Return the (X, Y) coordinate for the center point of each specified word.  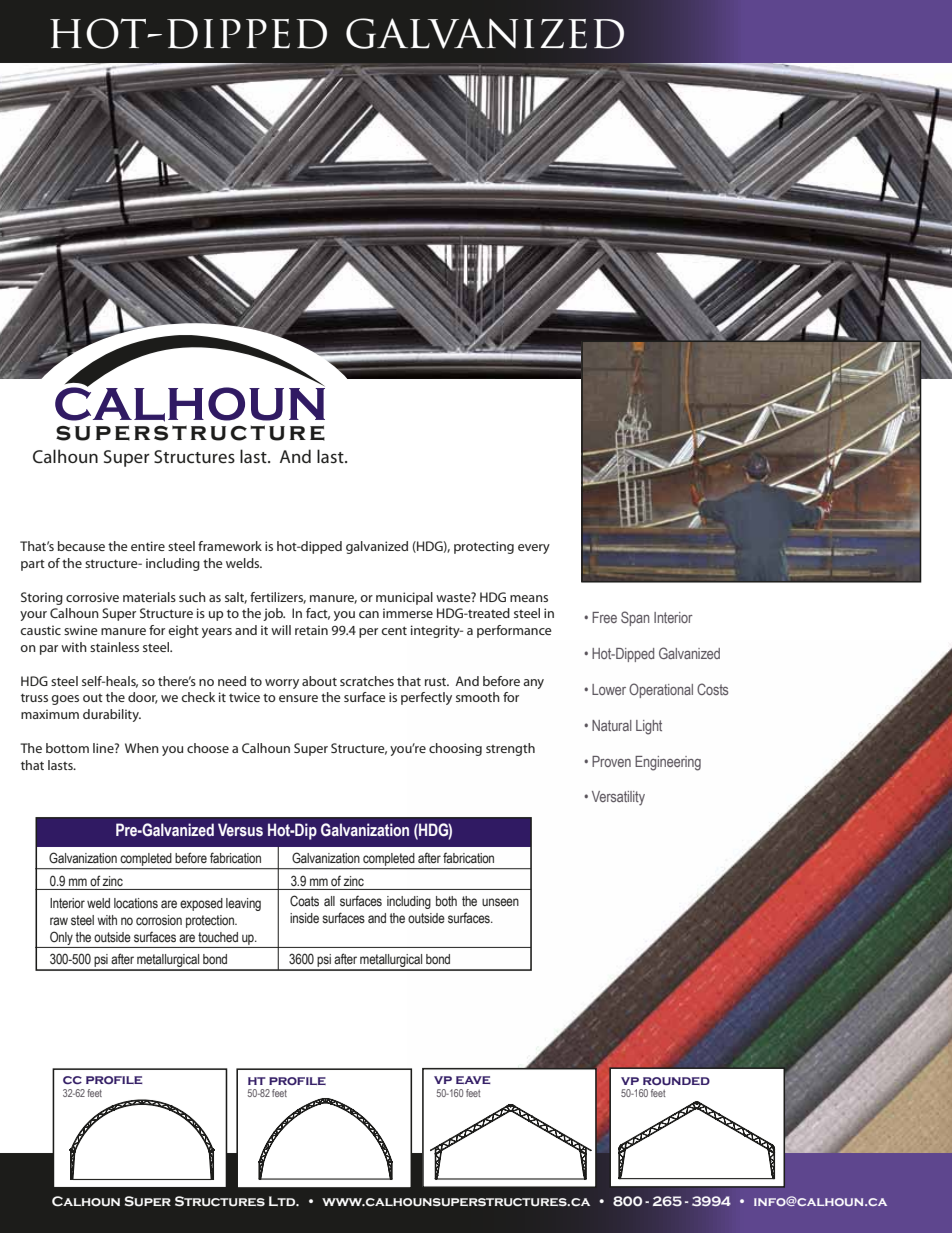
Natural (612, 725)
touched (218, 937)
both (446, 901)
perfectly (426, 698)
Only (61, 938)
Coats (304, 901)
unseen (500, 902)
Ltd (283, 1201)
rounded (676, 1081)
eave (473, 1080)
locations (136, 903)
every (534, 549)
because (81, 546)
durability (112, 715)
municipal (404, 598)
